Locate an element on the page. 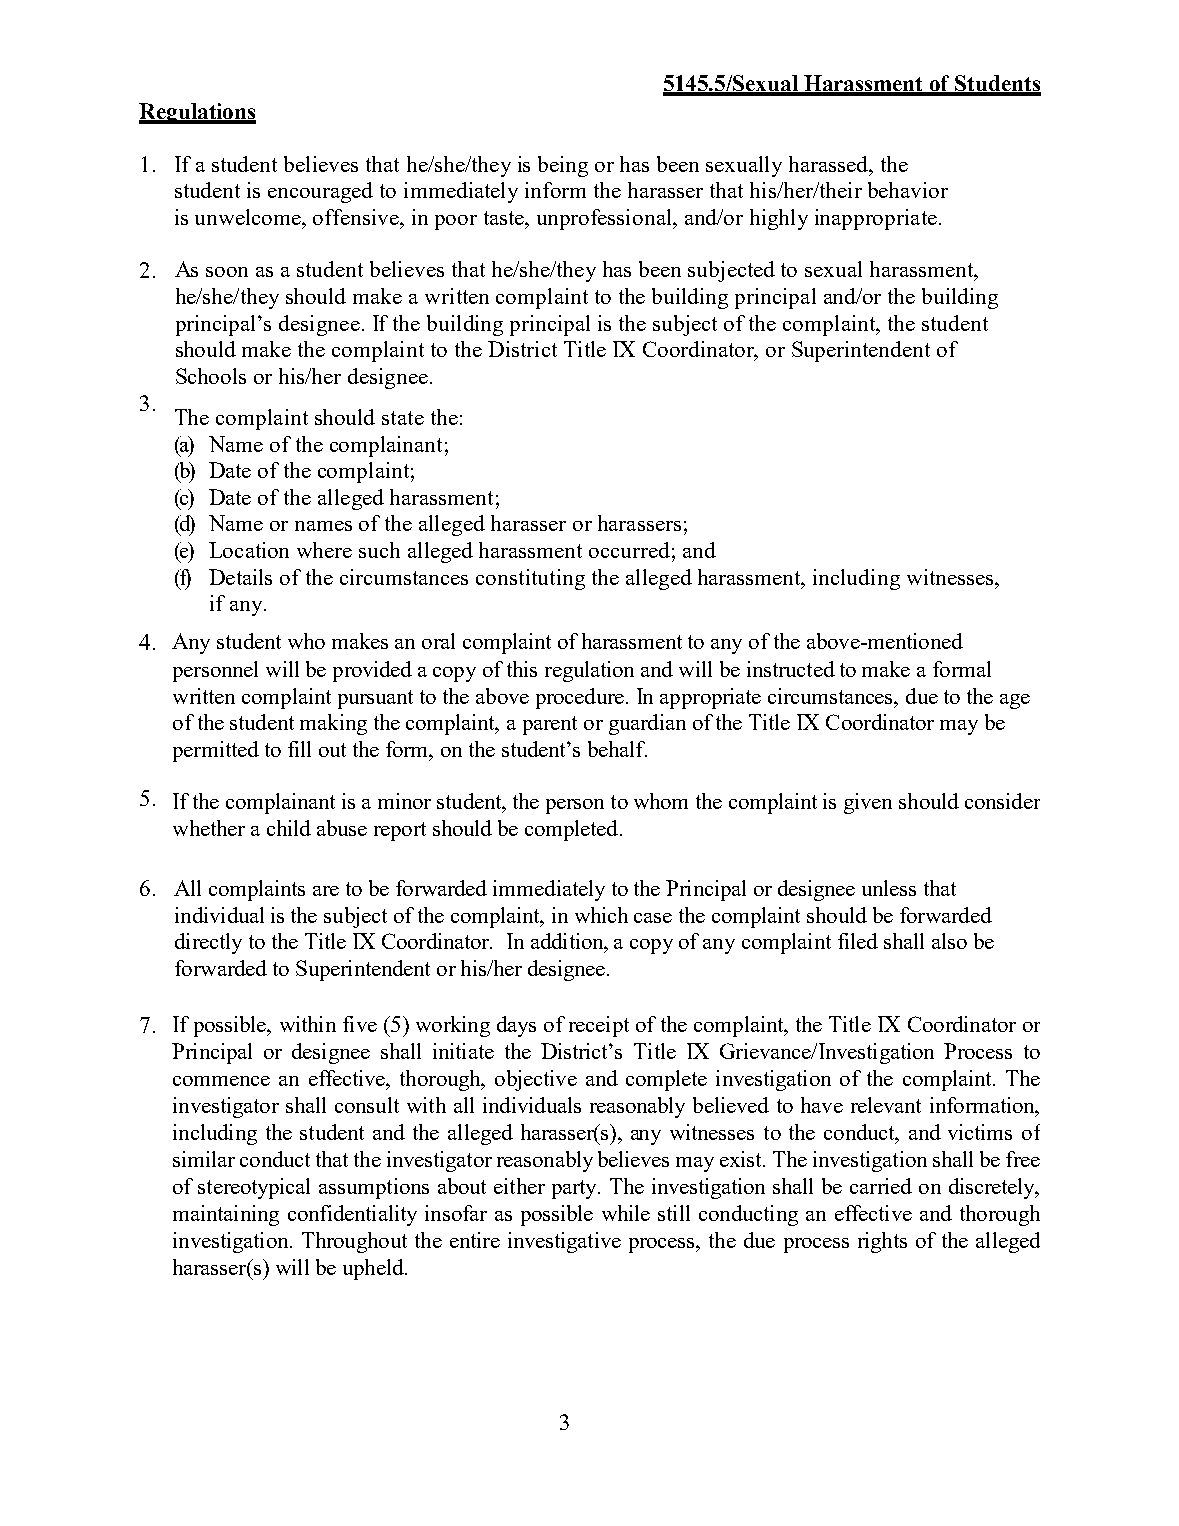  which is located at coordinates (601, 915).
